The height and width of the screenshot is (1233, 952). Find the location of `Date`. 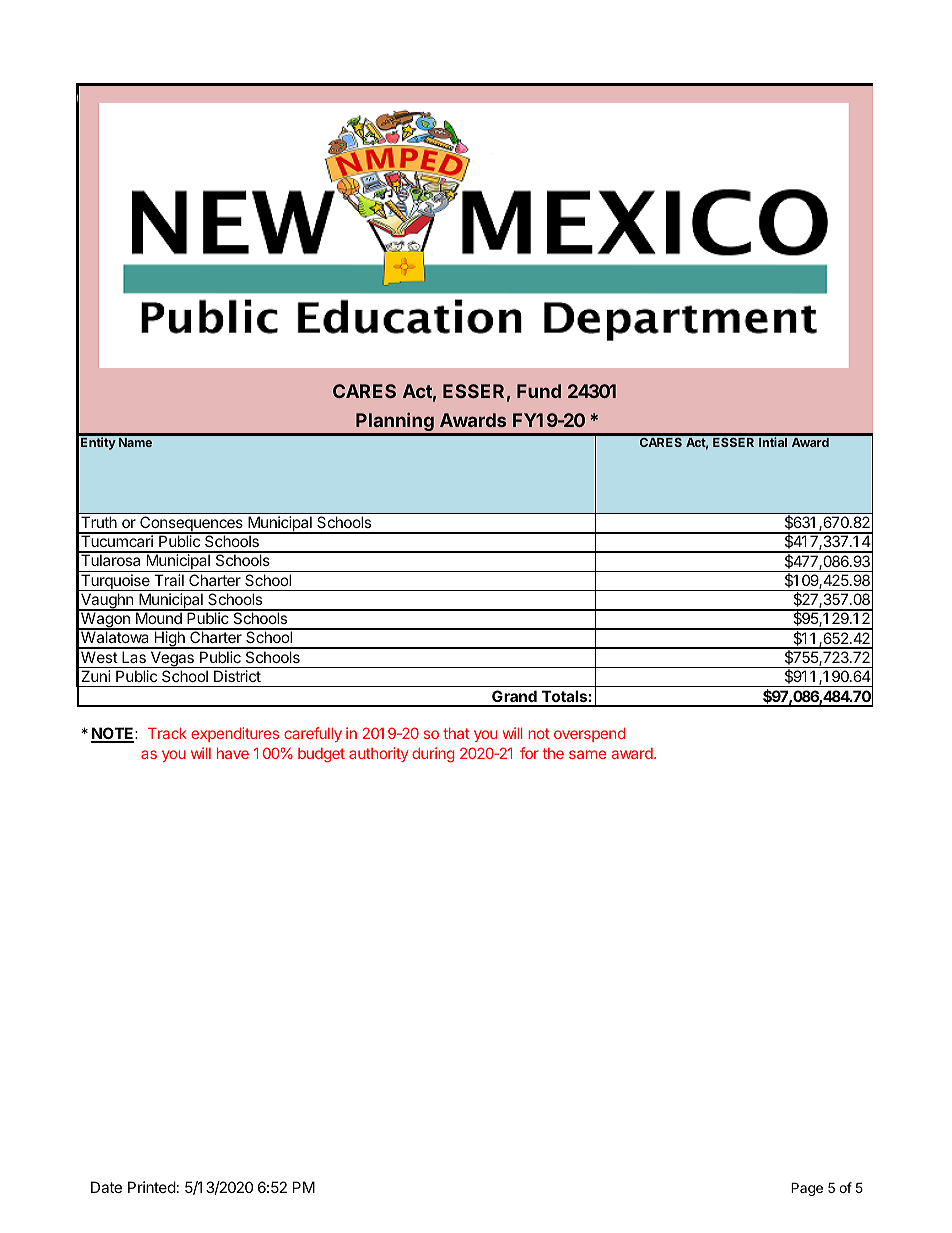

Date is located at coordinates (106, 1187).
